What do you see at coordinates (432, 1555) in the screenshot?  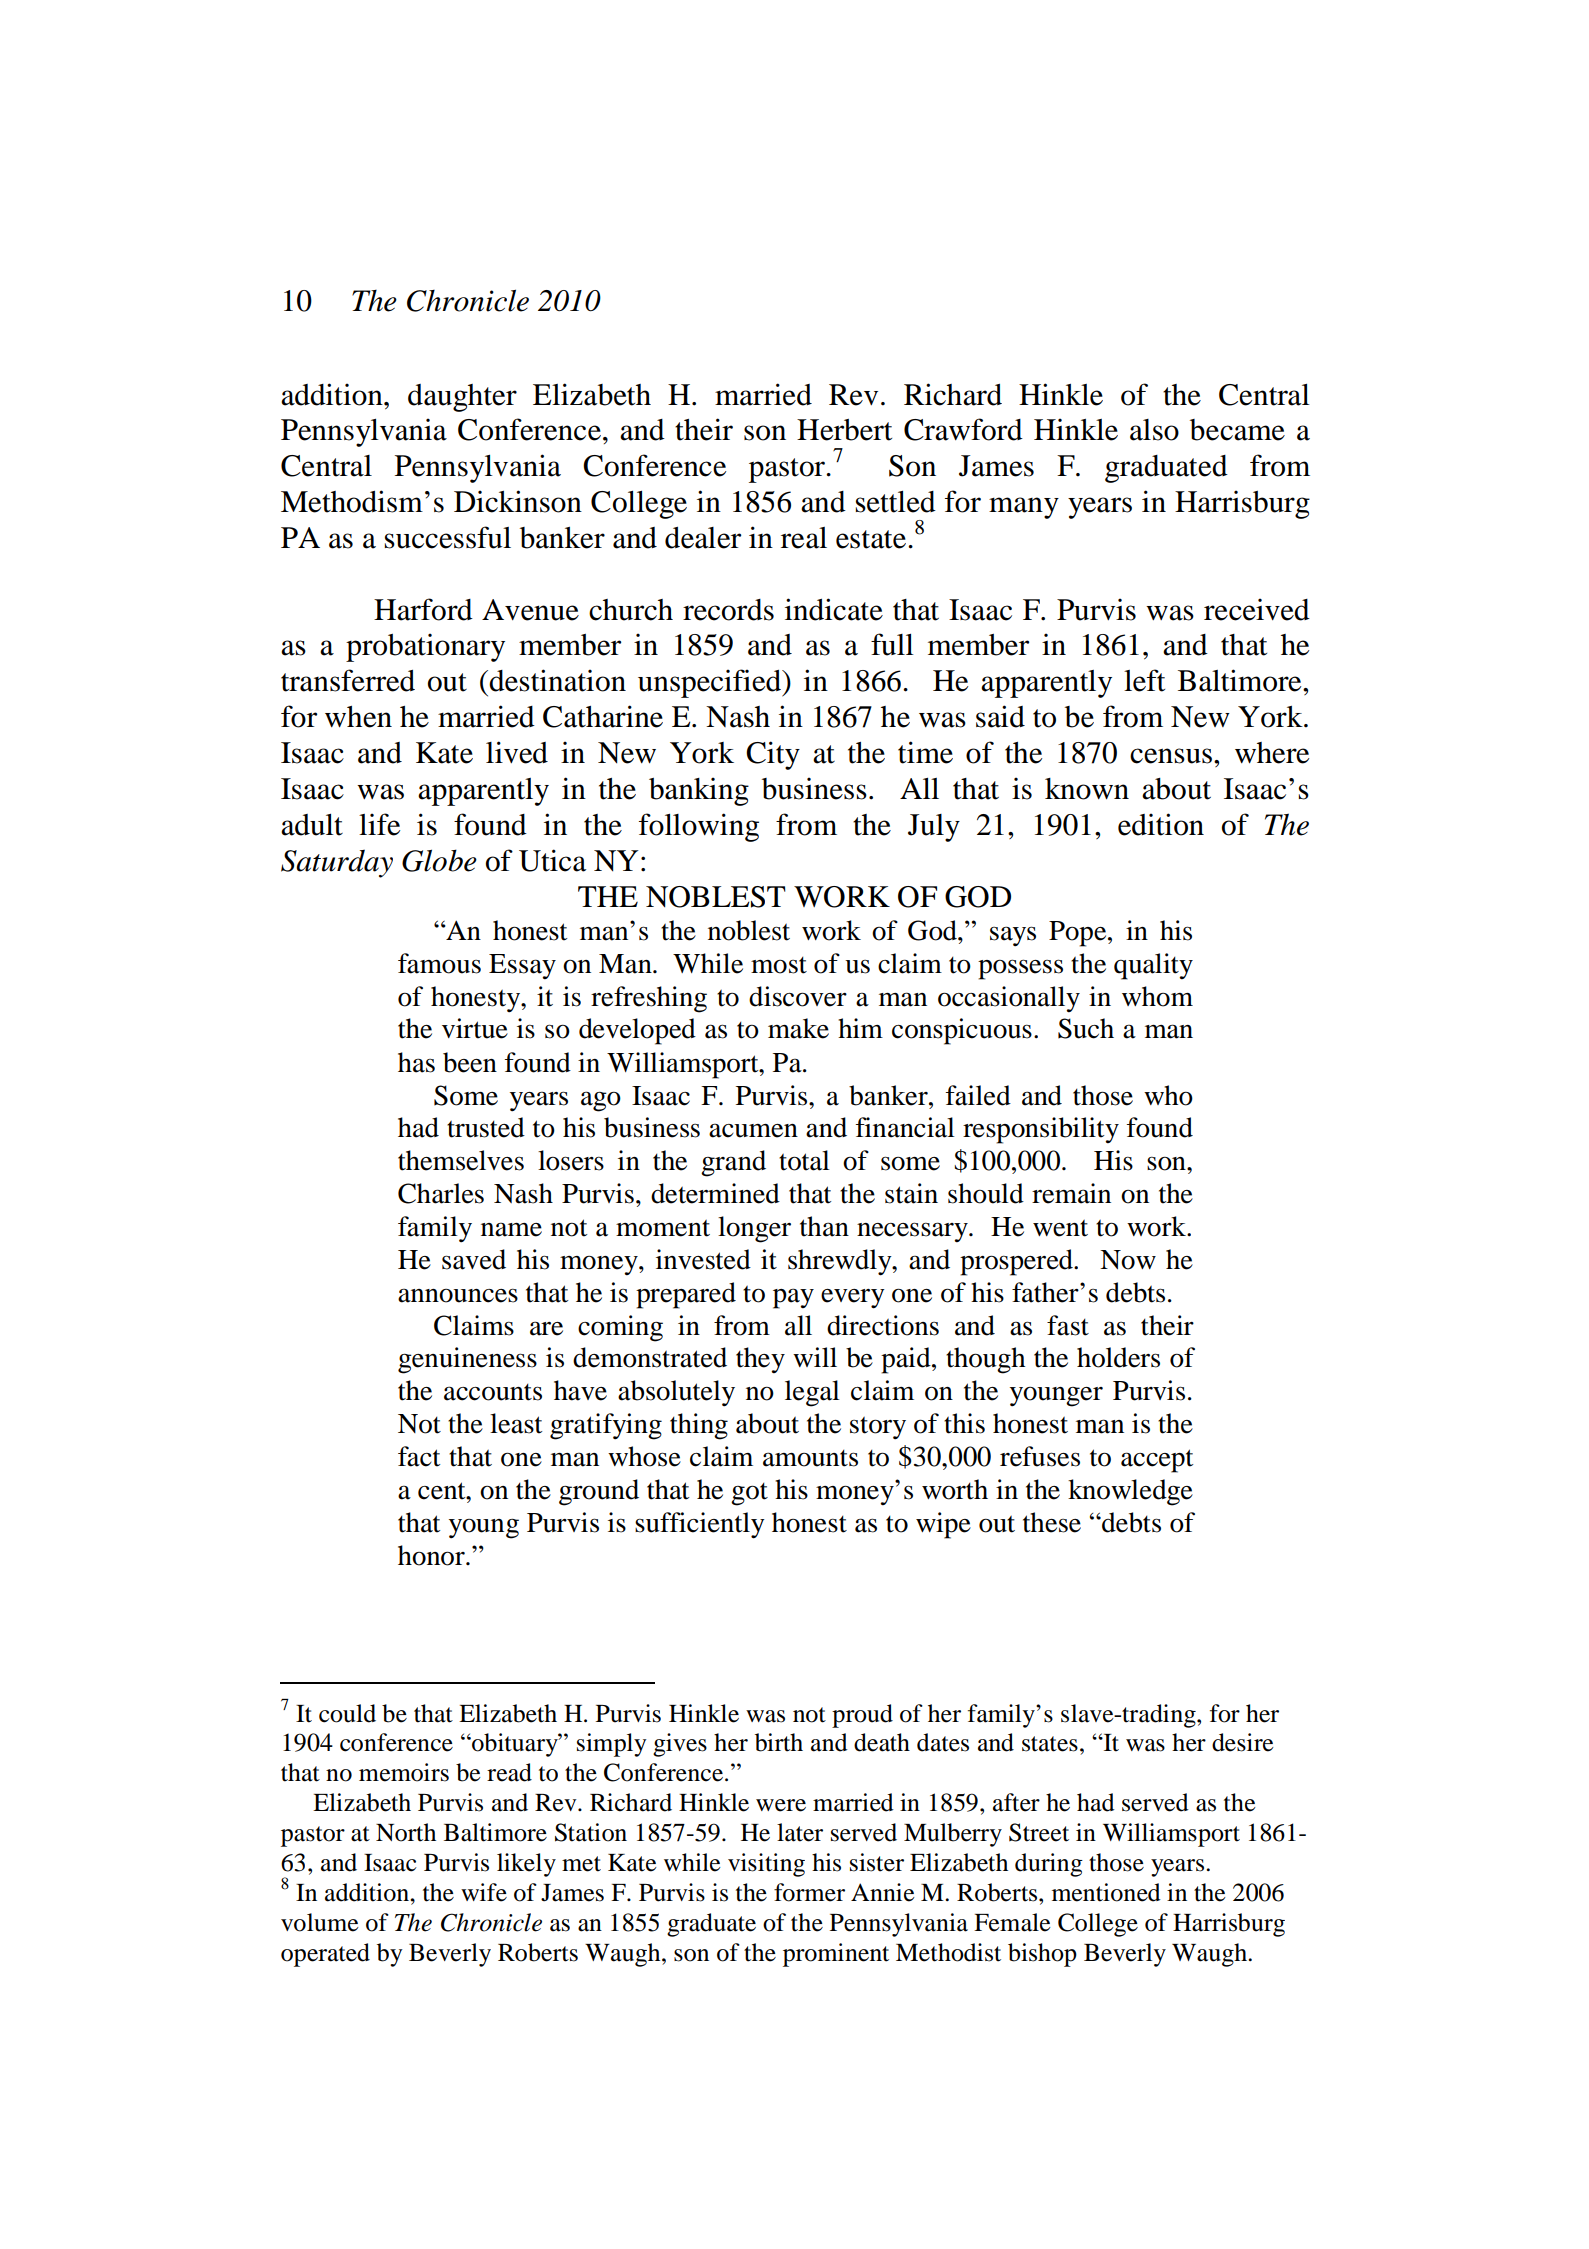 I see `honor` at bounding box center [432, 1555].
